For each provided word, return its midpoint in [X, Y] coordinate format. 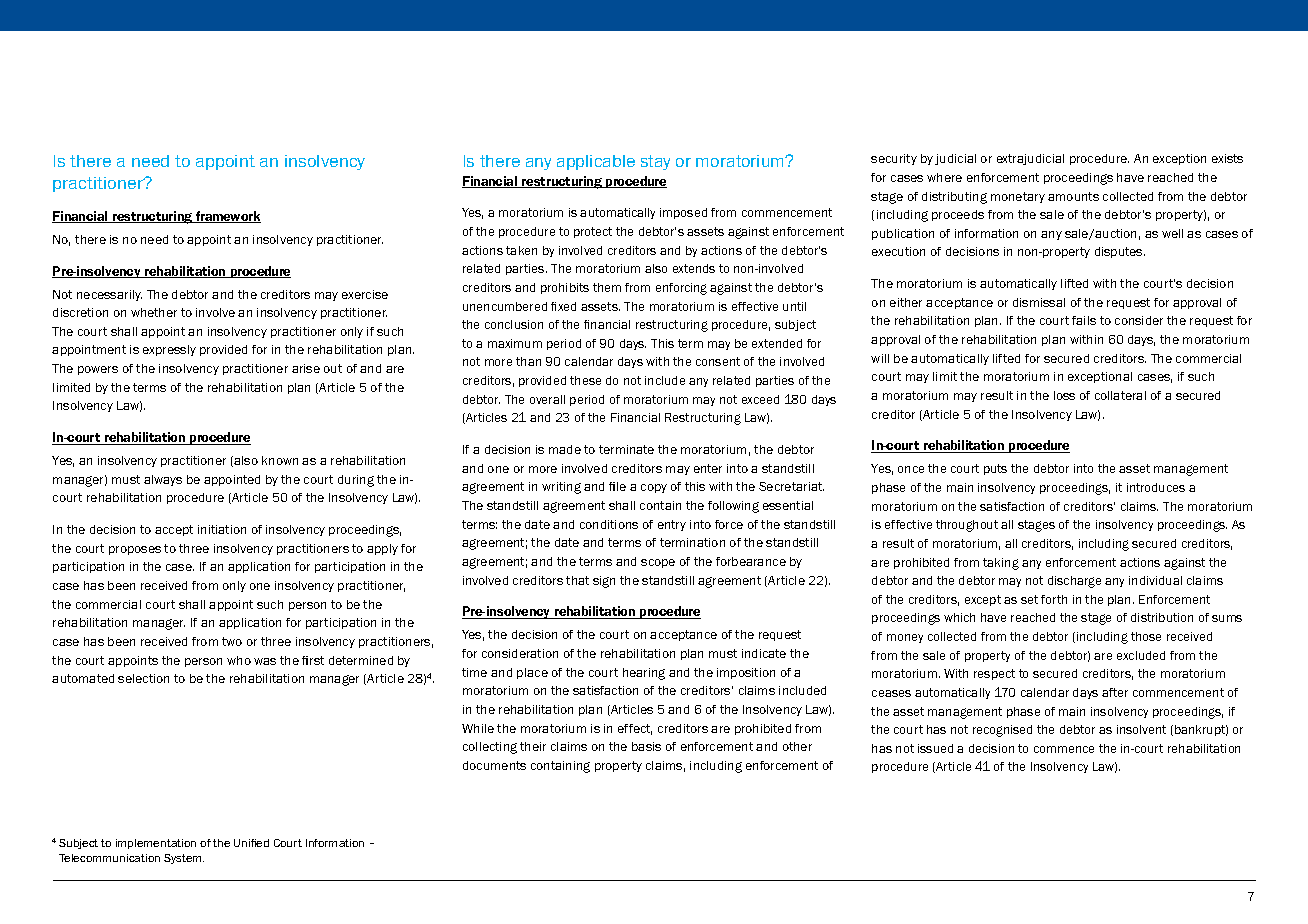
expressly [169, 350]
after [1115, 692]
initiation [222, 529]
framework [227, 217]
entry [672, 525]
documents [494, 765]
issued [935, 748]
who [239, 660]
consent [718, 361]
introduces [1156, 487]
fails [1084, 320]
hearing [644, 674]
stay [655, 162]
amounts [1073, 196]
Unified [251, 843]
